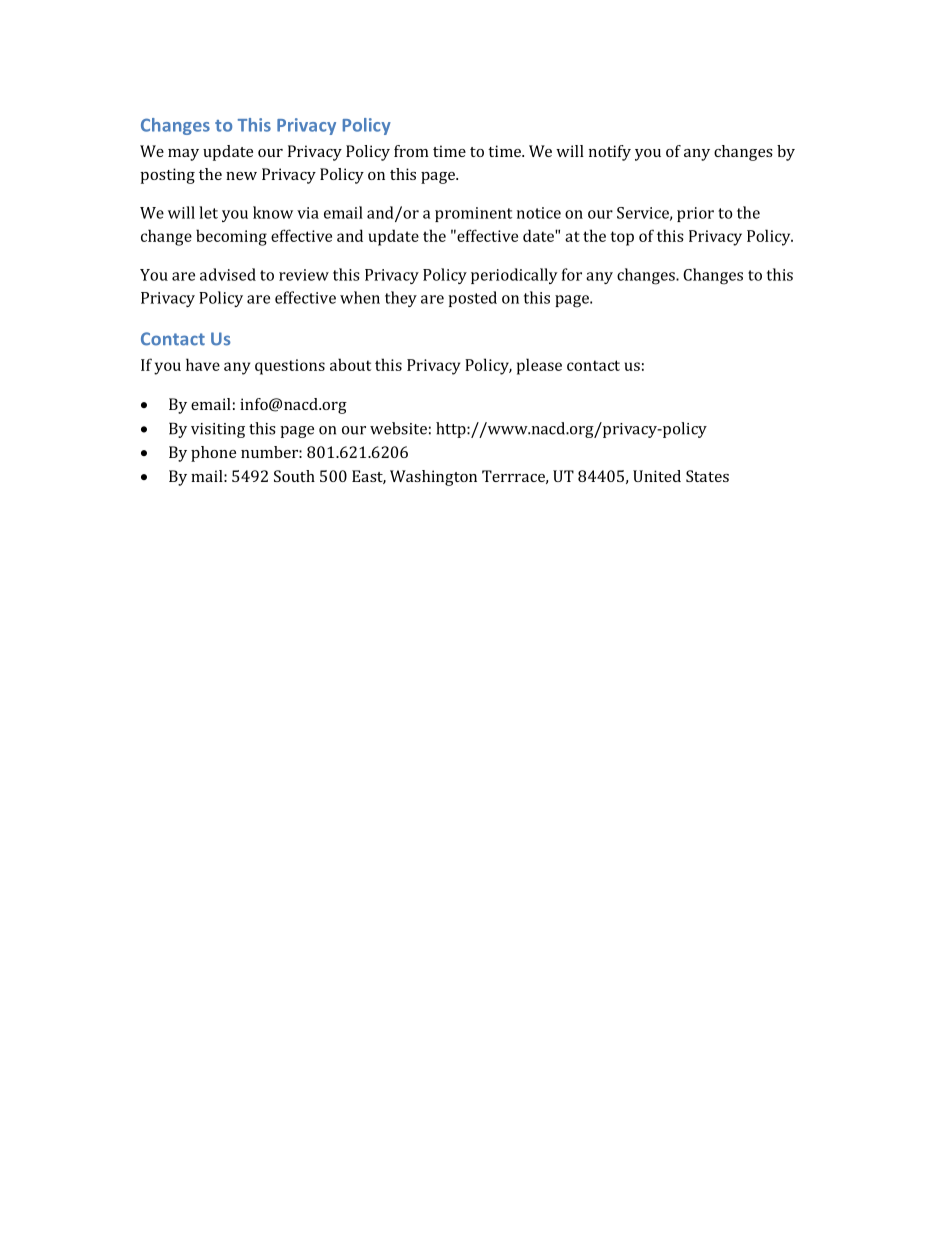  Describe the element at coordinates (657, 476) in the image. I see `United` at that location.
